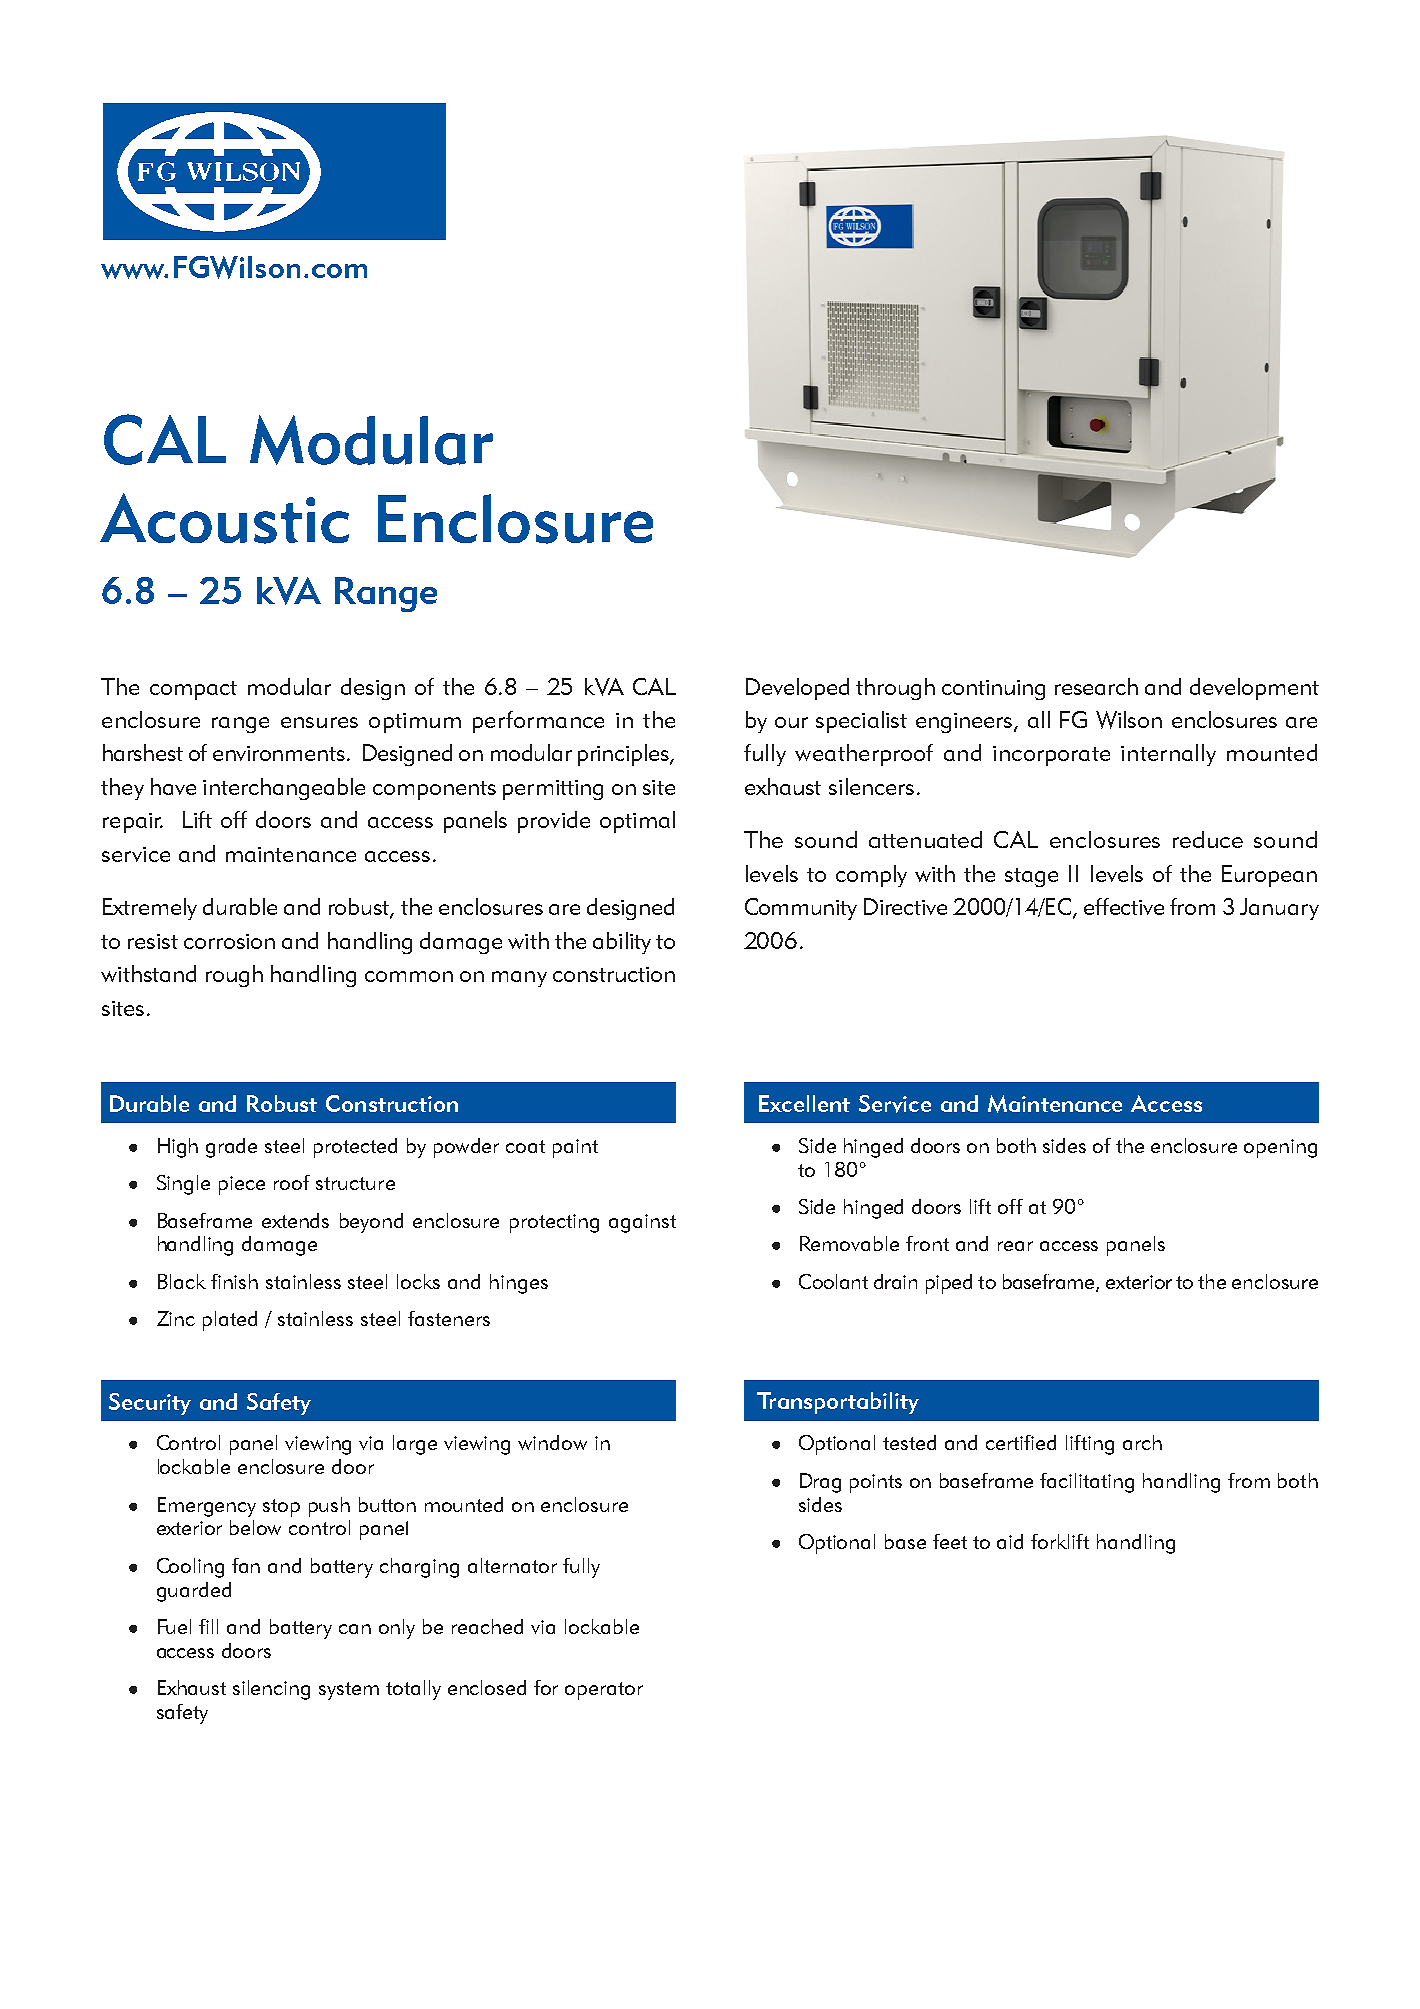 The image size is (1420, 2009). Describe the element at coordinates (604, 1691) in the screenshot. I see `operator` at that location.
